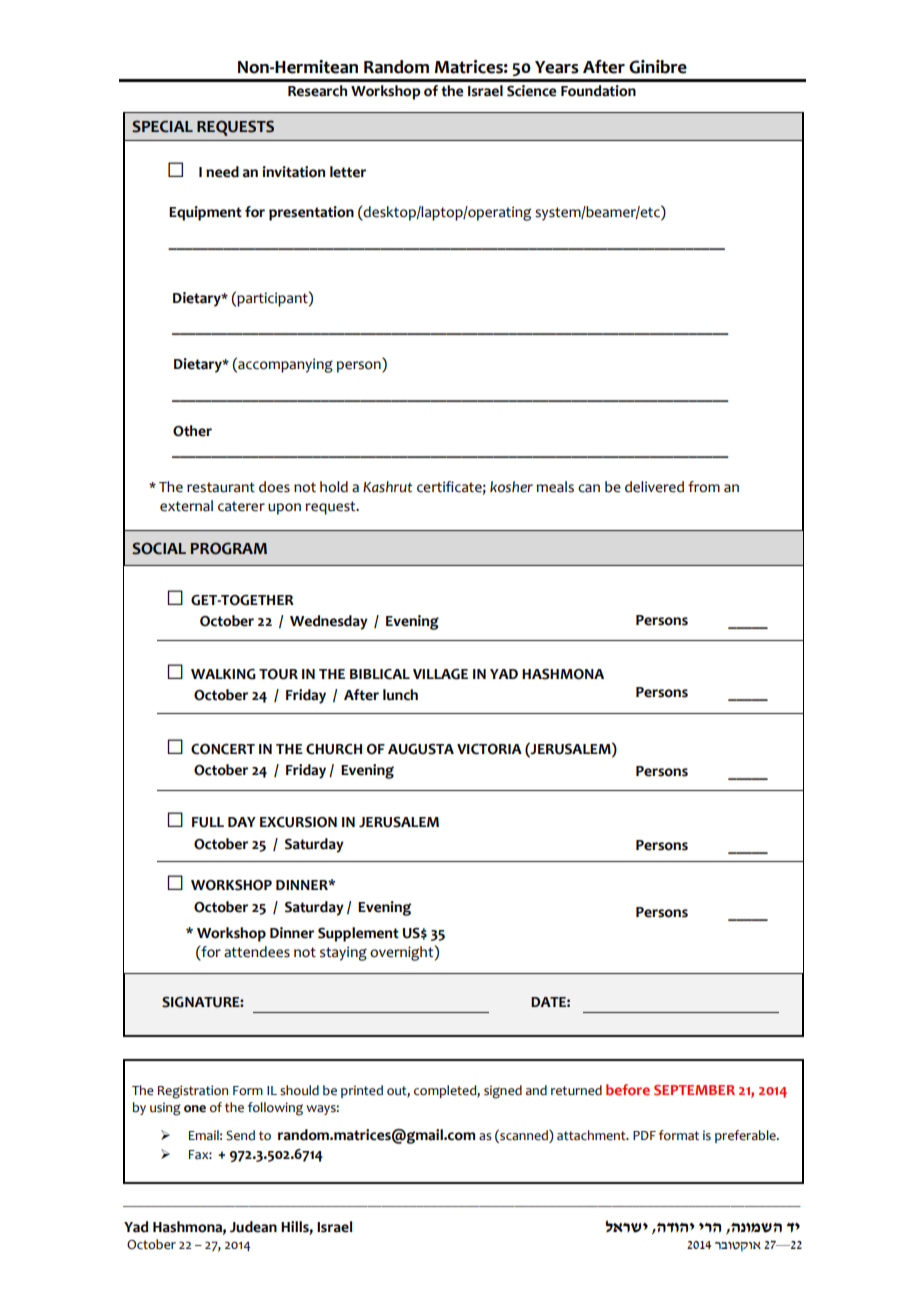 The image size is (924, 1308). What do you see at coordinates (511, 487) in the page?
I see `kosher` at bounding box center [511, 487].
